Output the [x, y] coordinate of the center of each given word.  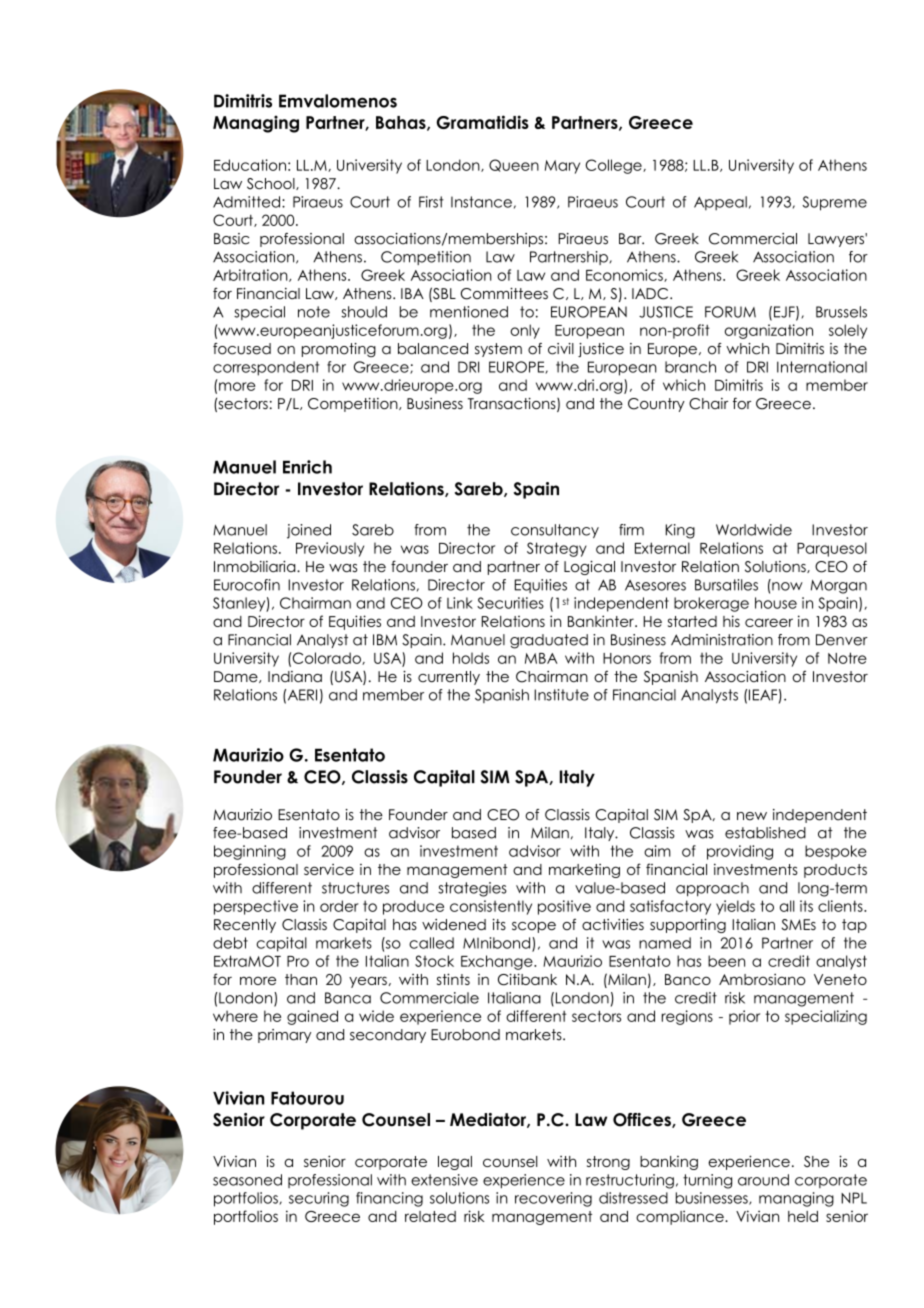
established [765, 833]
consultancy [555, 531]
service [329, 869]
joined [309, 531]
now [787, 586]
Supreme [834, 203]
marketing [584, 871]
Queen [514, 165]
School [272, 184]
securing [319, 1199]
